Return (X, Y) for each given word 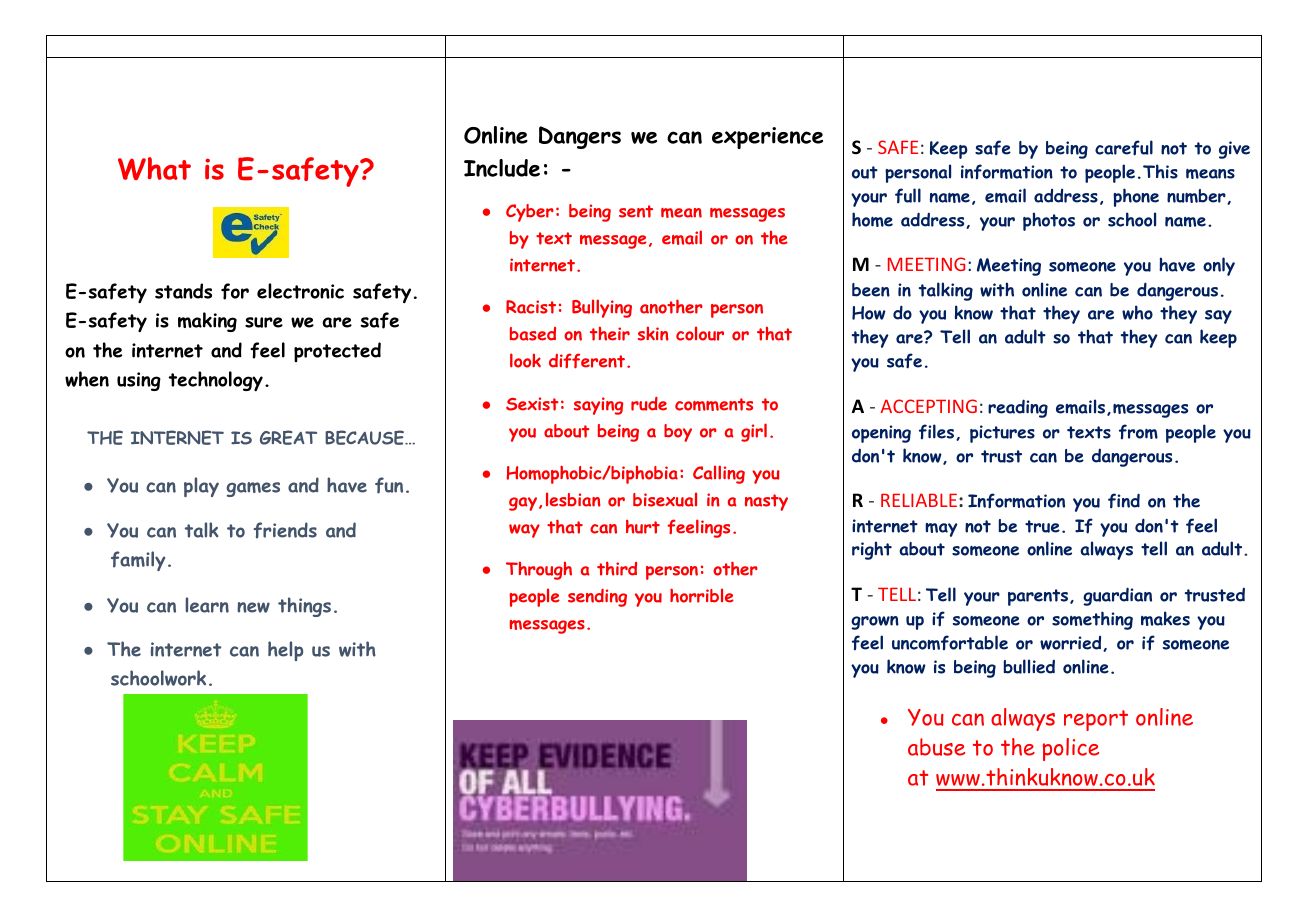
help (285, 651)
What (154, 168)
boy (678, 433)
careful (1124, 148)
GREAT (288, 437)
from (1138, 431)
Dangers (580, 137)
